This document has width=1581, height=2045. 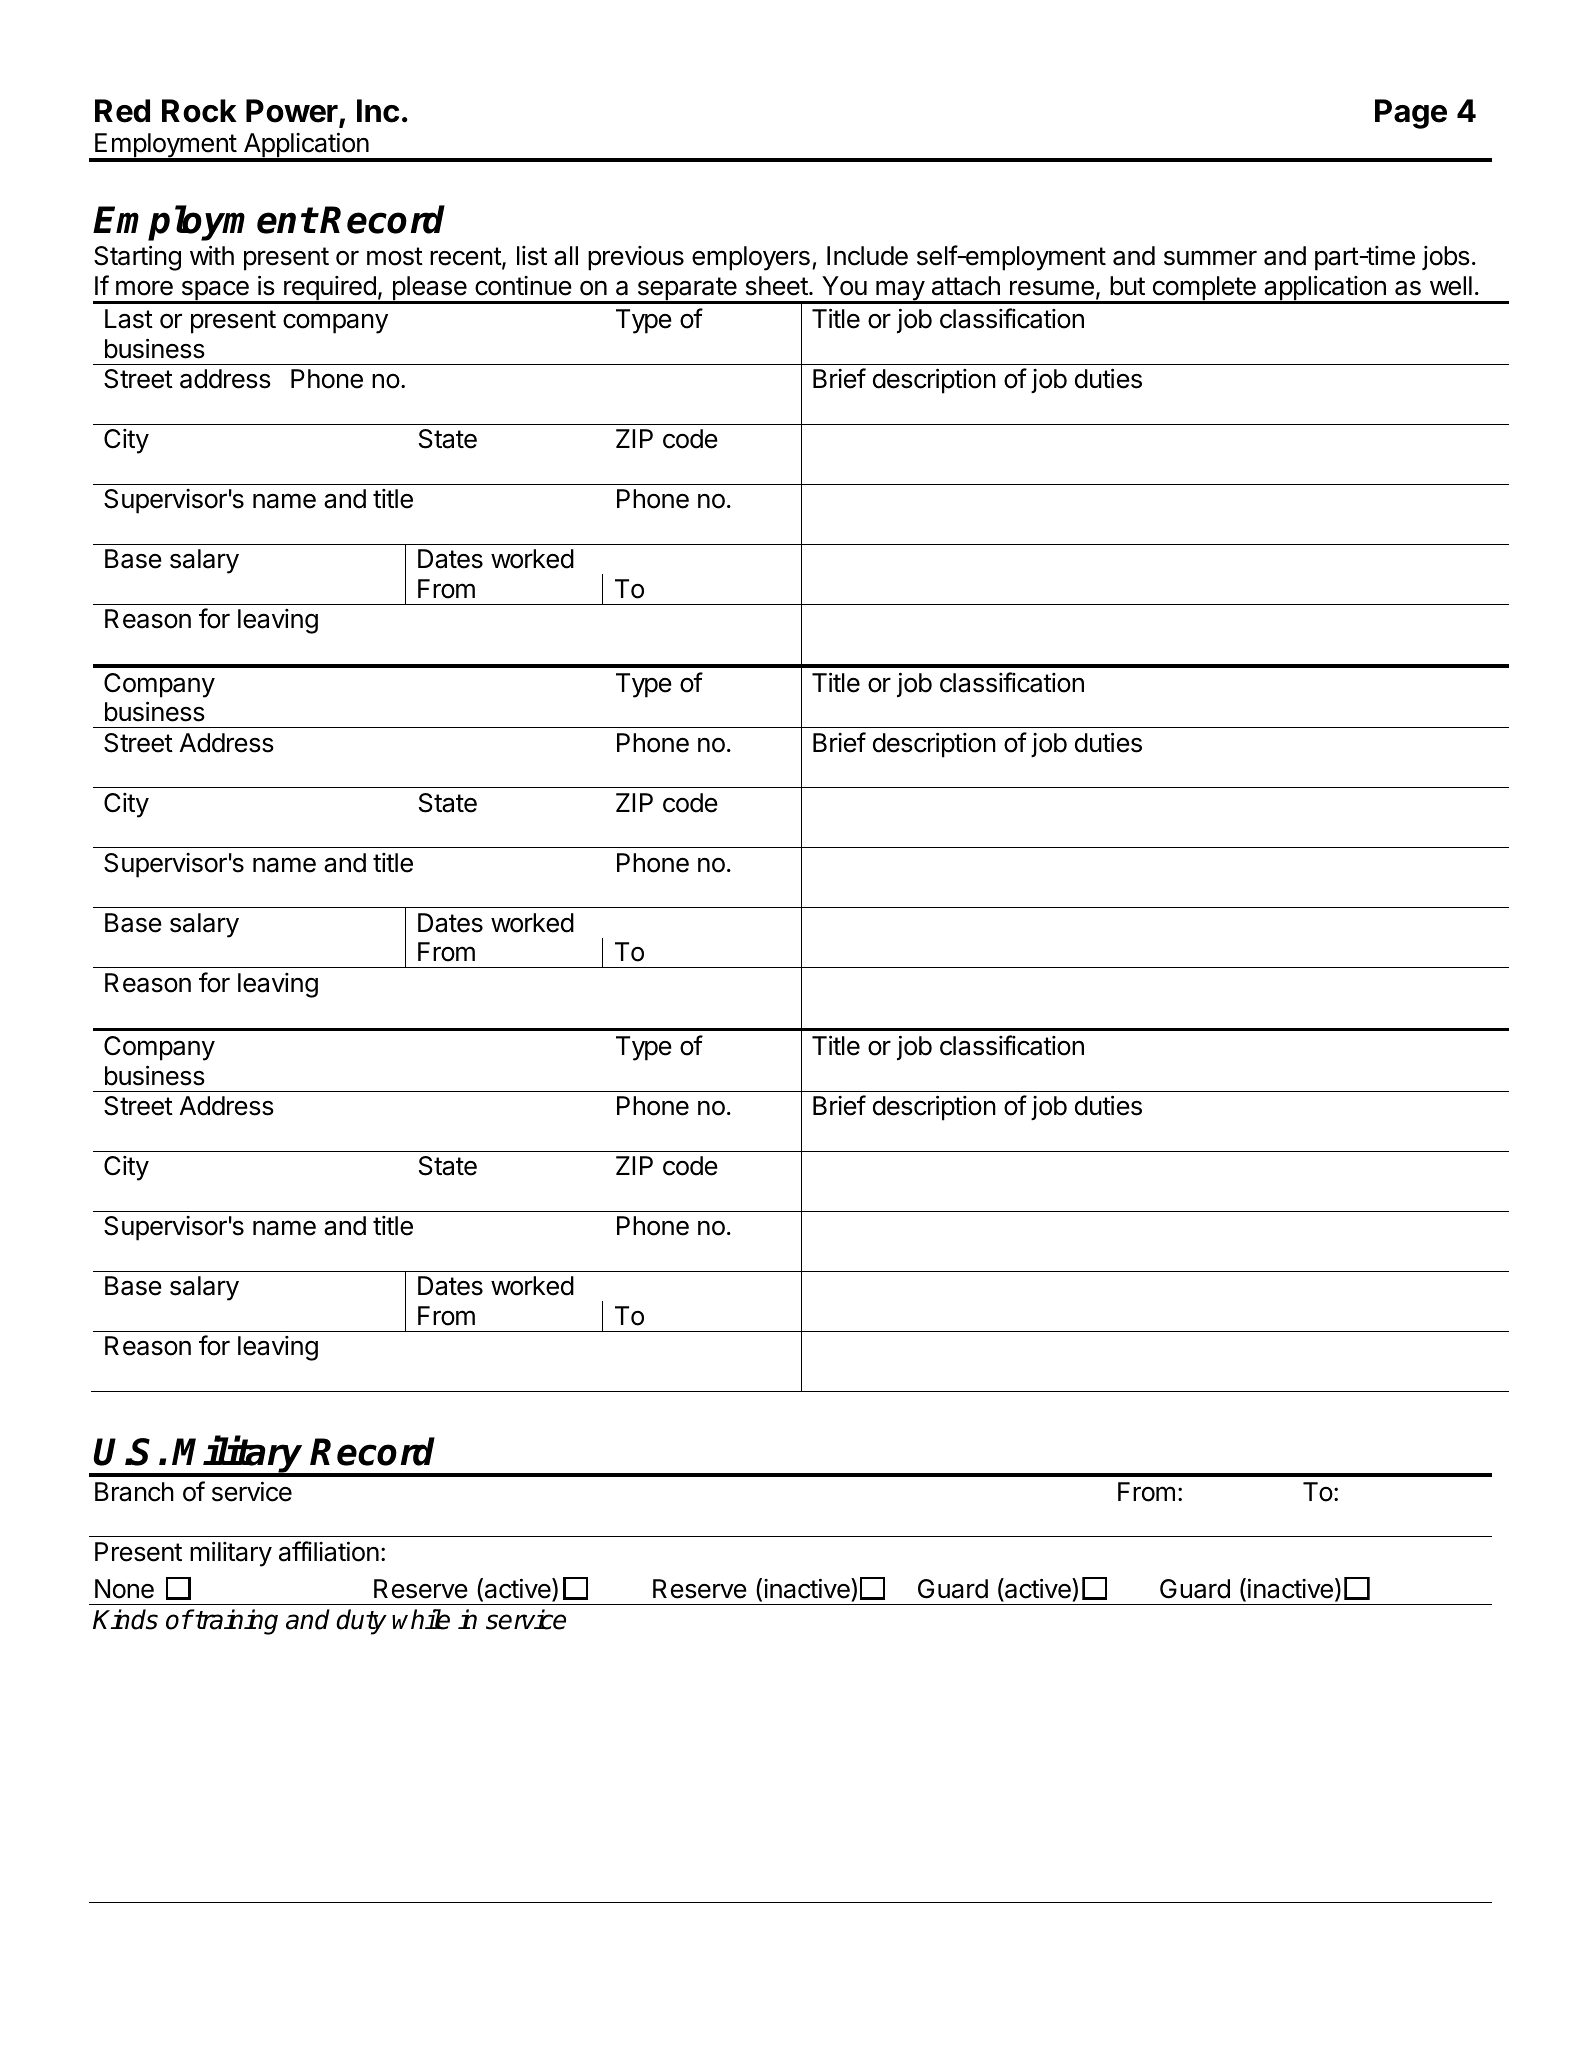 What do you see at coordinates (421, 1619) in the document?
I see `while` at bounding box center [421, 1619].
